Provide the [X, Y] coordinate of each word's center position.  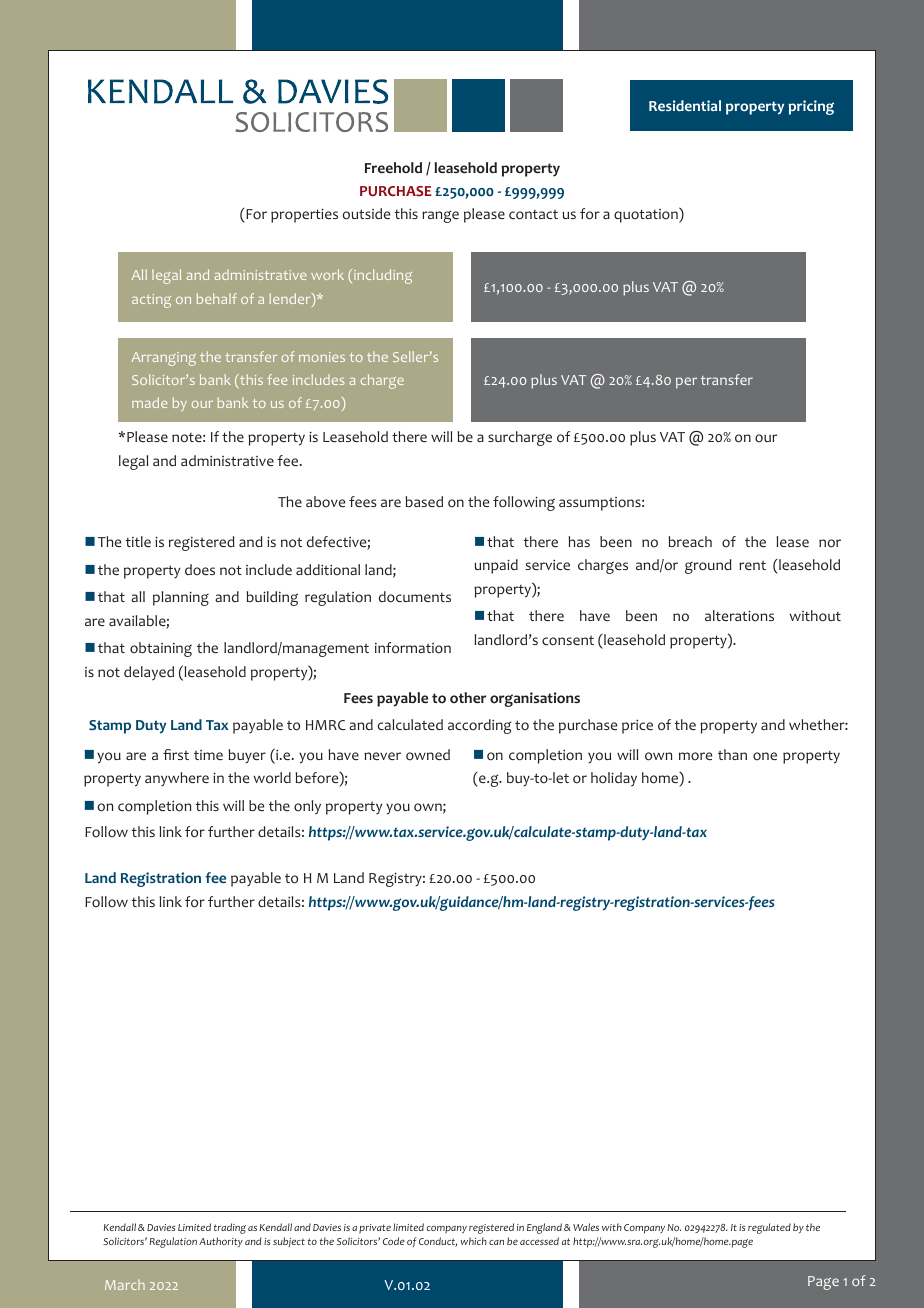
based [424, 501]
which [474, 1241]
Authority [221, 1242]
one [765, 756]
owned [428, 755]
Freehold [393, 168]
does [200, 570]
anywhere [177, 779]
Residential [685, 105]
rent [752, 565]
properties [304, 215]
